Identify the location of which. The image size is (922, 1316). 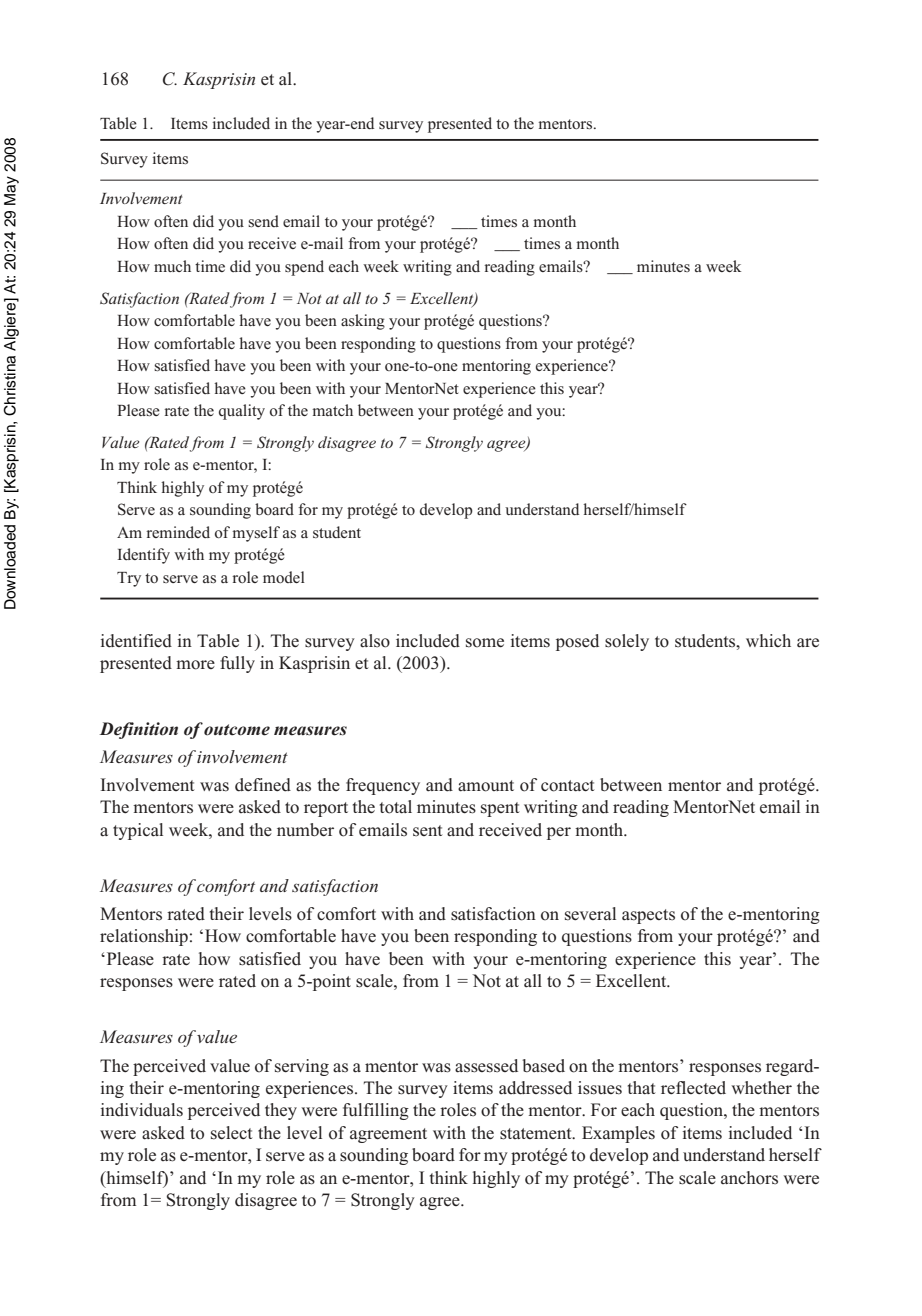
(768, 640).
